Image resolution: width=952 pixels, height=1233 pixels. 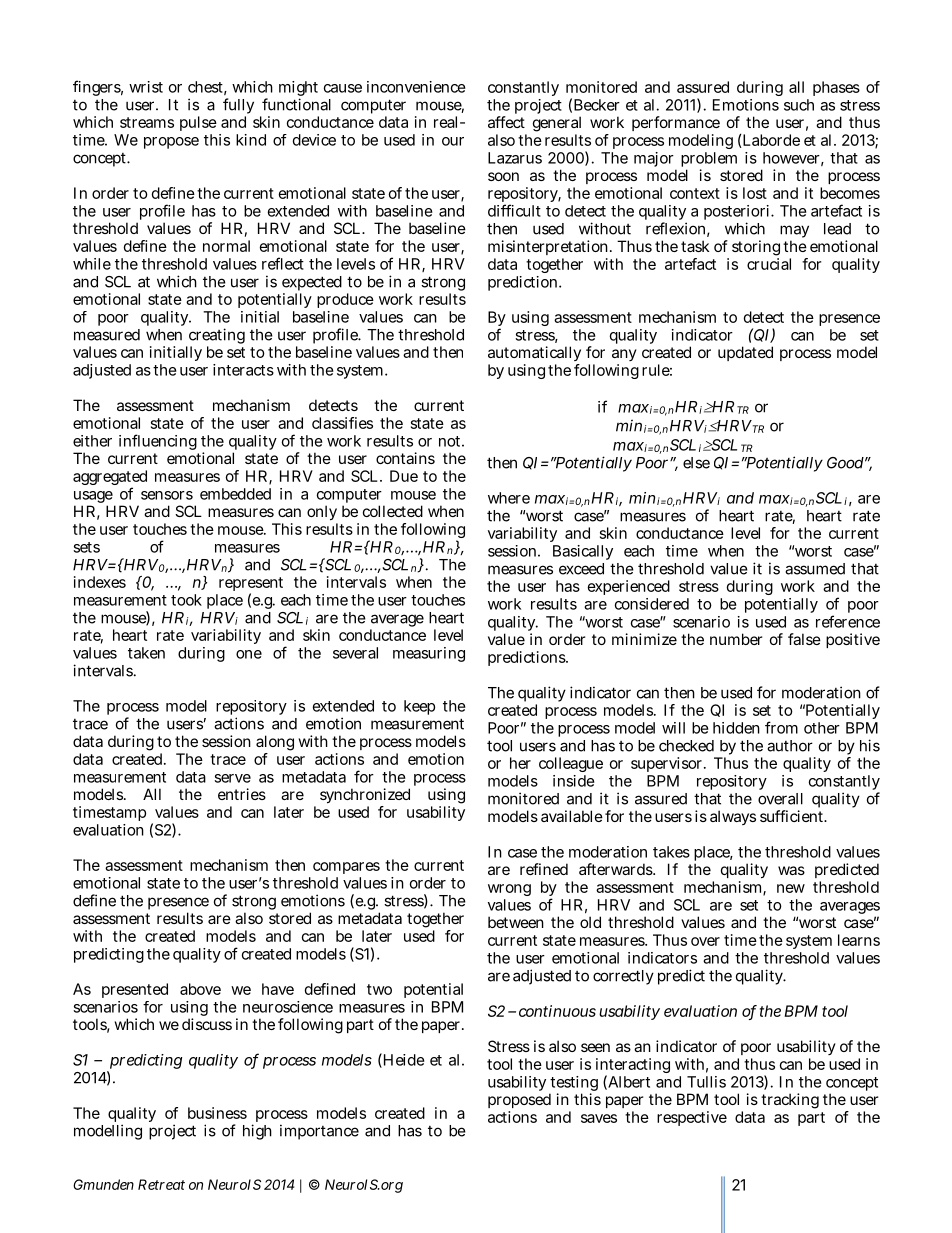 What do you see at coordinates (696, 463) in the document?
I see `else` at bounding box center [696, 463].
